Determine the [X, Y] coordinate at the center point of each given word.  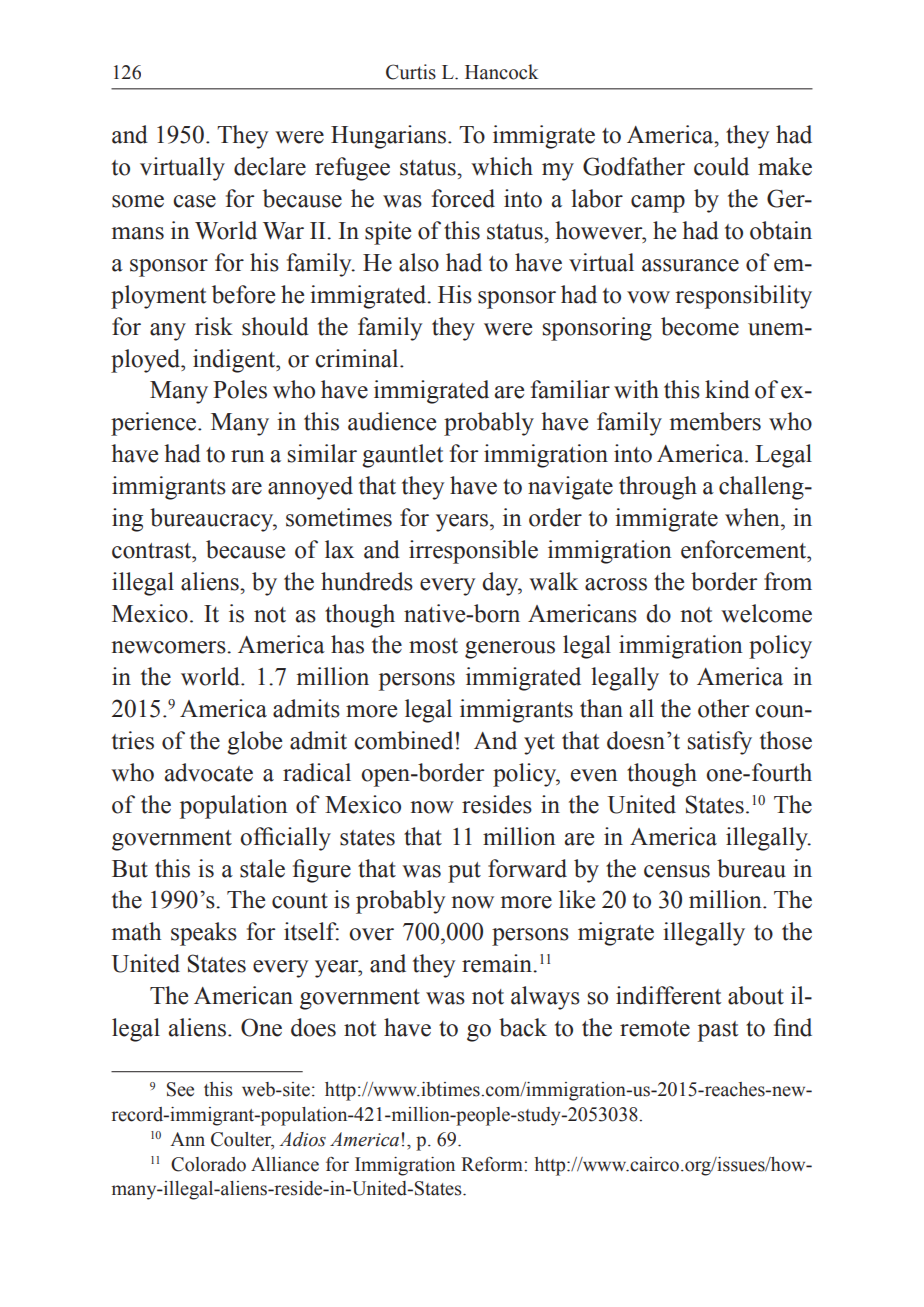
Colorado [208, 1164]
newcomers [169, 647]
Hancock [501, 72]
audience [392, 421]
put [464, 872]
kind [727, 389]
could [721, 166]
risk [214, 326]
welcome [766, 613]
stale [262, 868]
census [677, 871]
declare [270, 166]
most [433, 646]
